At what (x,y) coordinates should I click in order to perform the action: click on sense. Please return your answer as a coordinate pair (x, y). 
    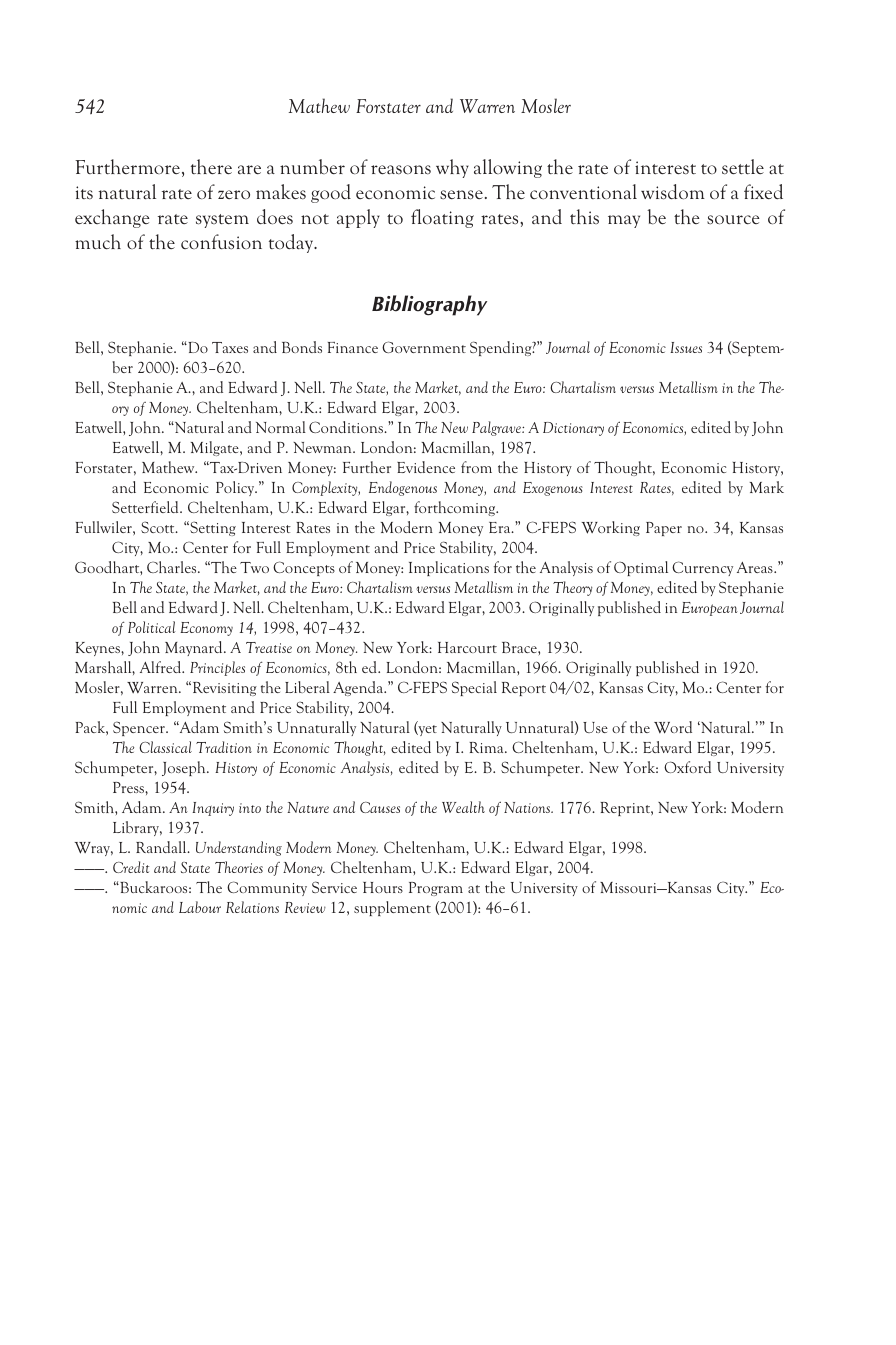
    Looking at the image, I should click on (461, 195).
